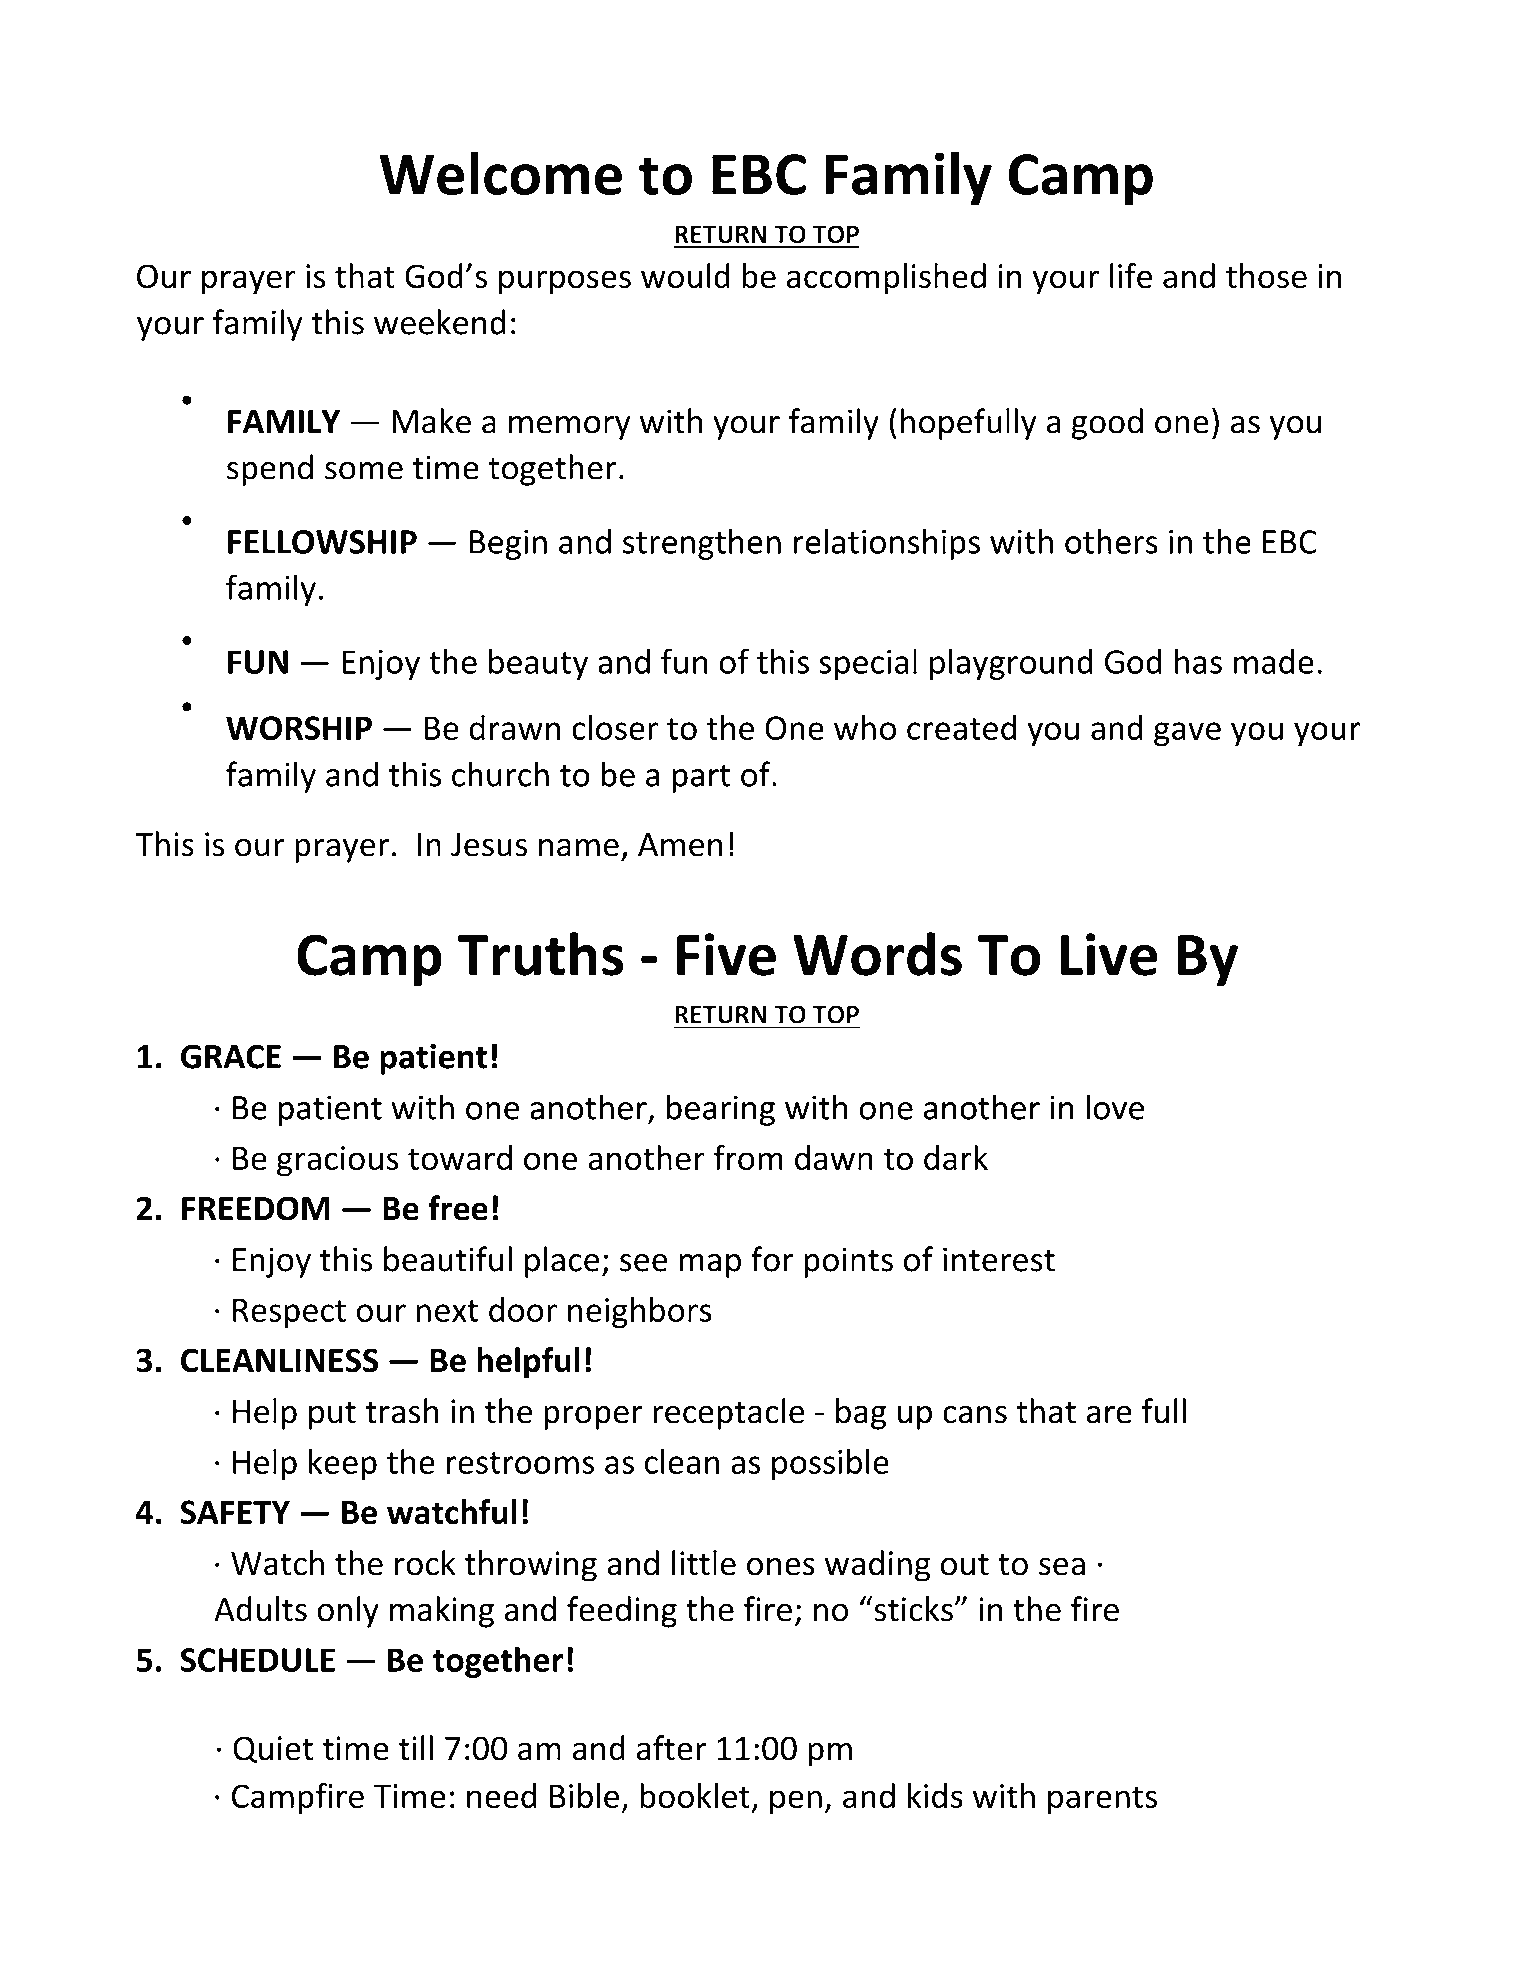  I want to click on receptacle, so click(729, 1414).
